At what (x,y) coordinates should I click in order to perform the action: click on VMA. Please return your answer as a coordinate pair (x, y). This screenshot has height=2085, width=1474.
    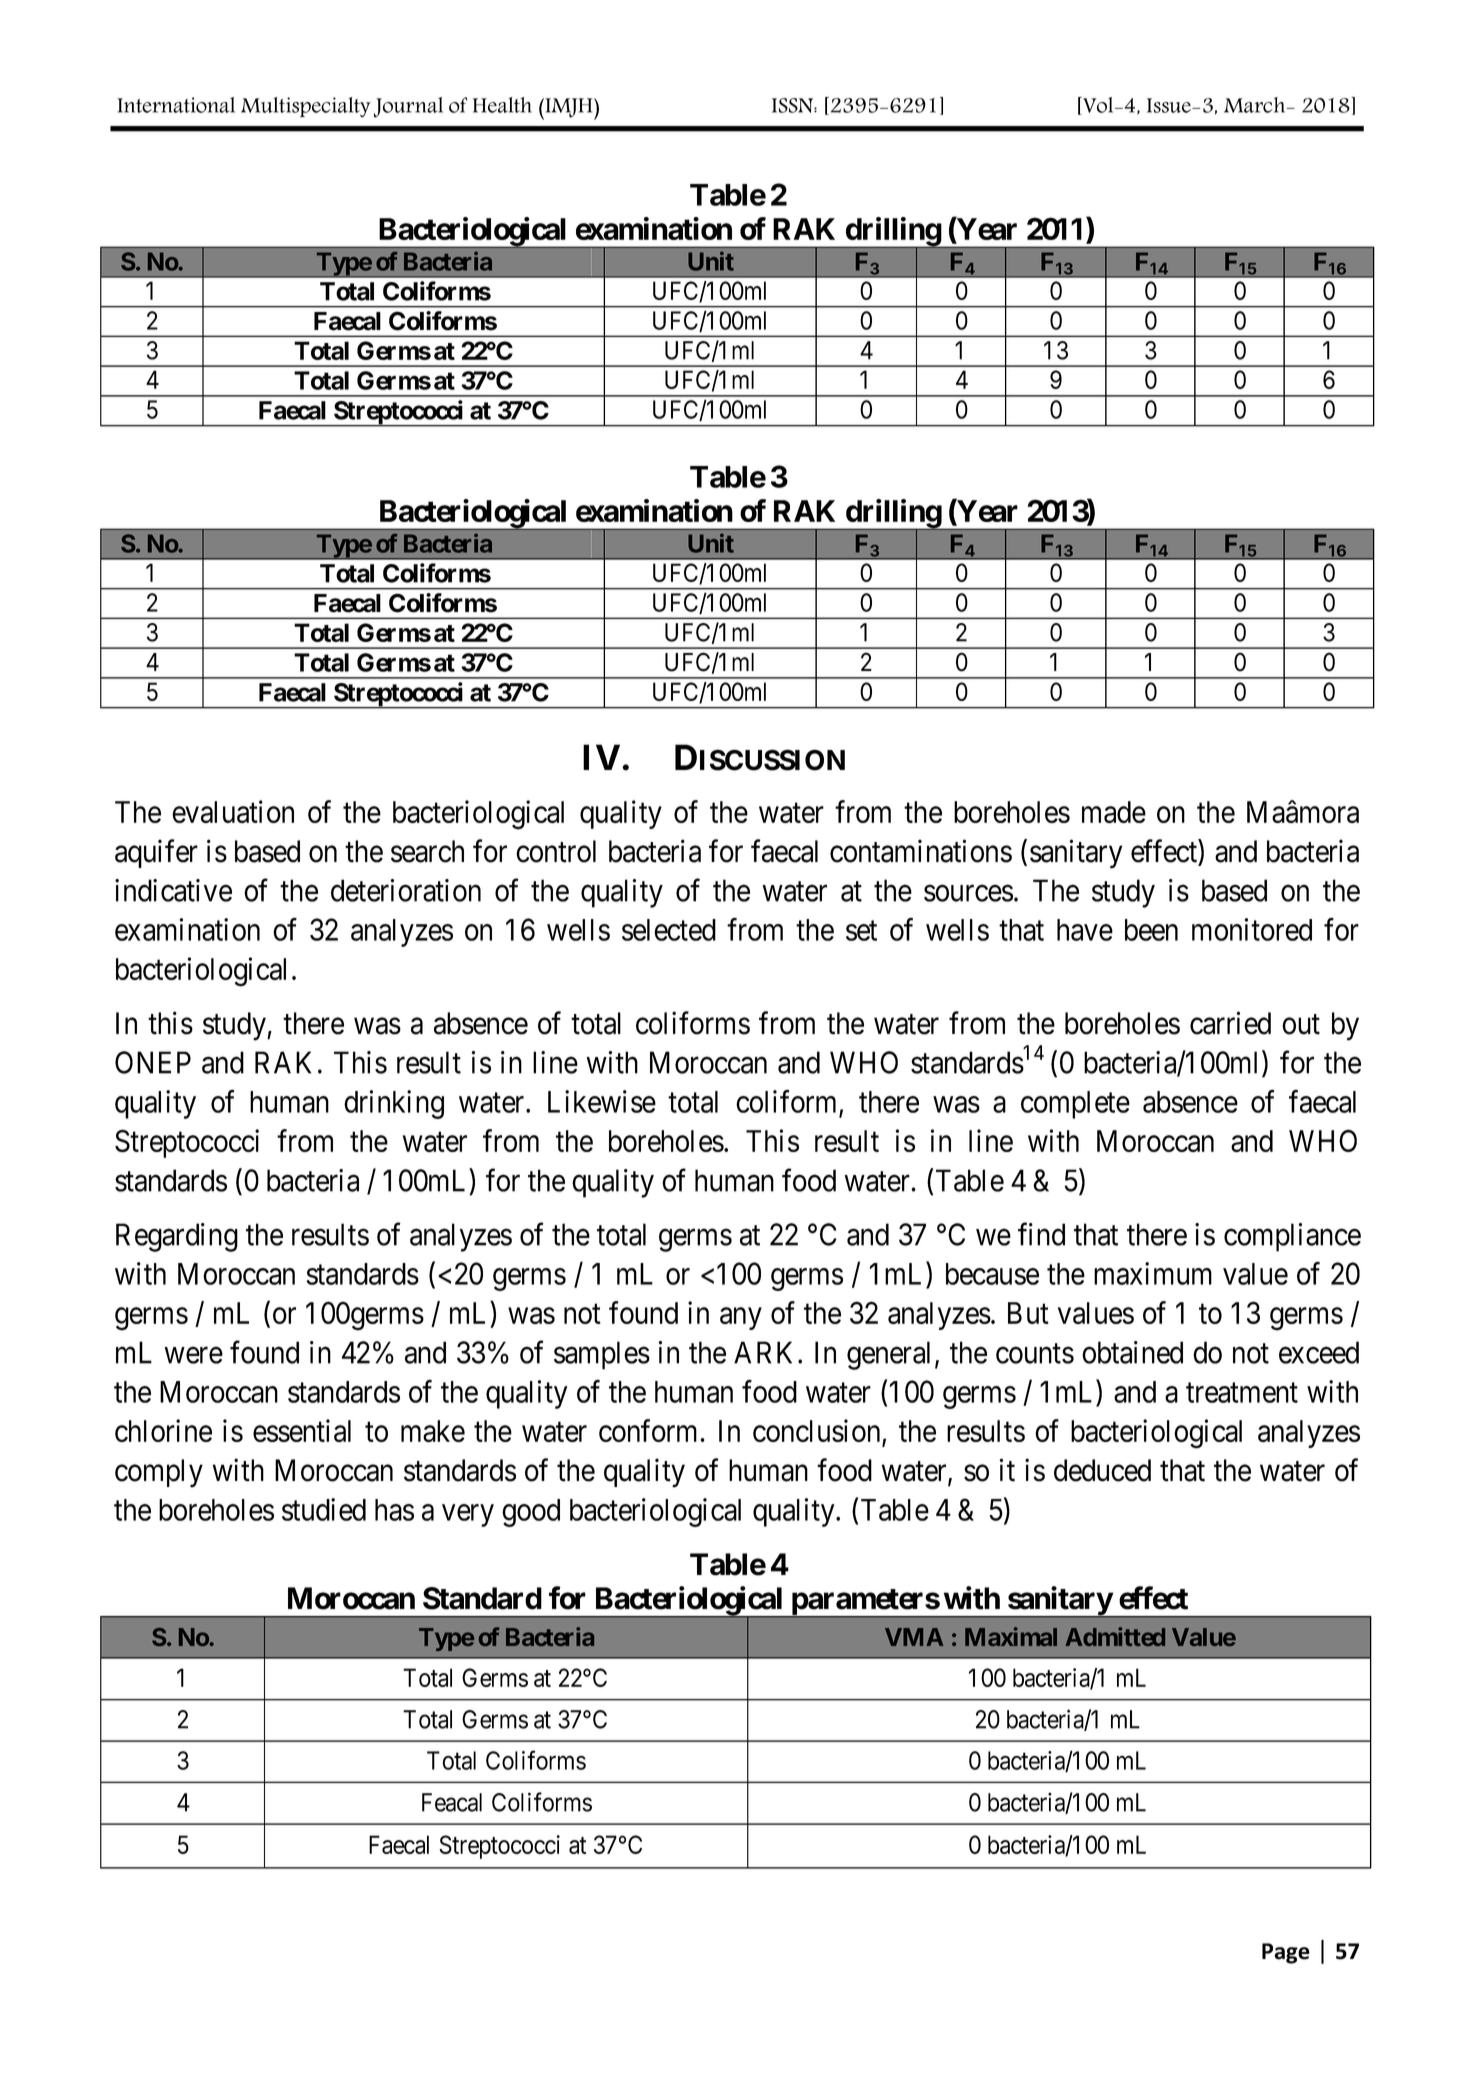
    Looking at the image, I should click on (914, 1637).
